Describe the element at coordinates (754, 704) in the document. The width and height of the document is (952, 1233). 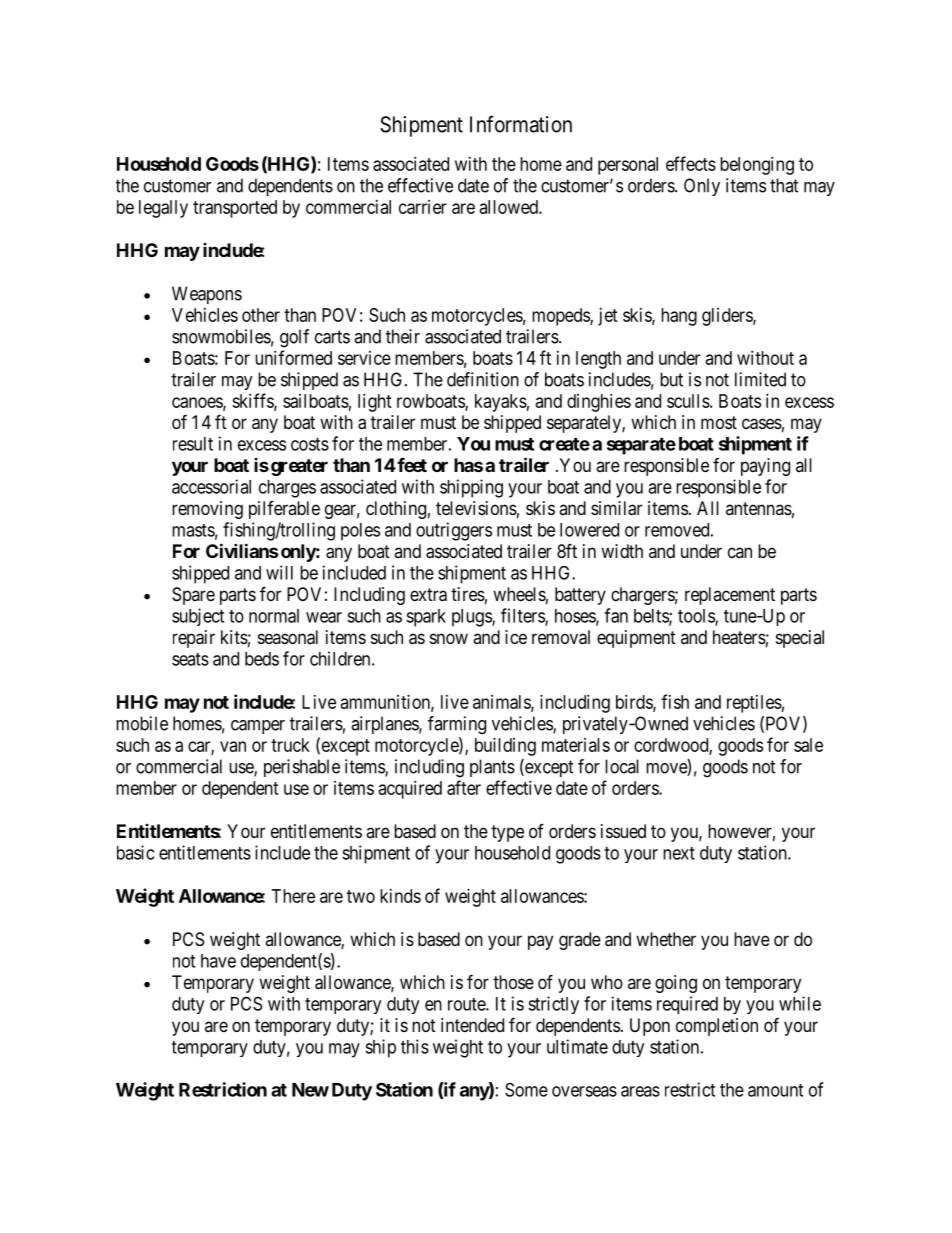
I see `reptiles` at that location.
